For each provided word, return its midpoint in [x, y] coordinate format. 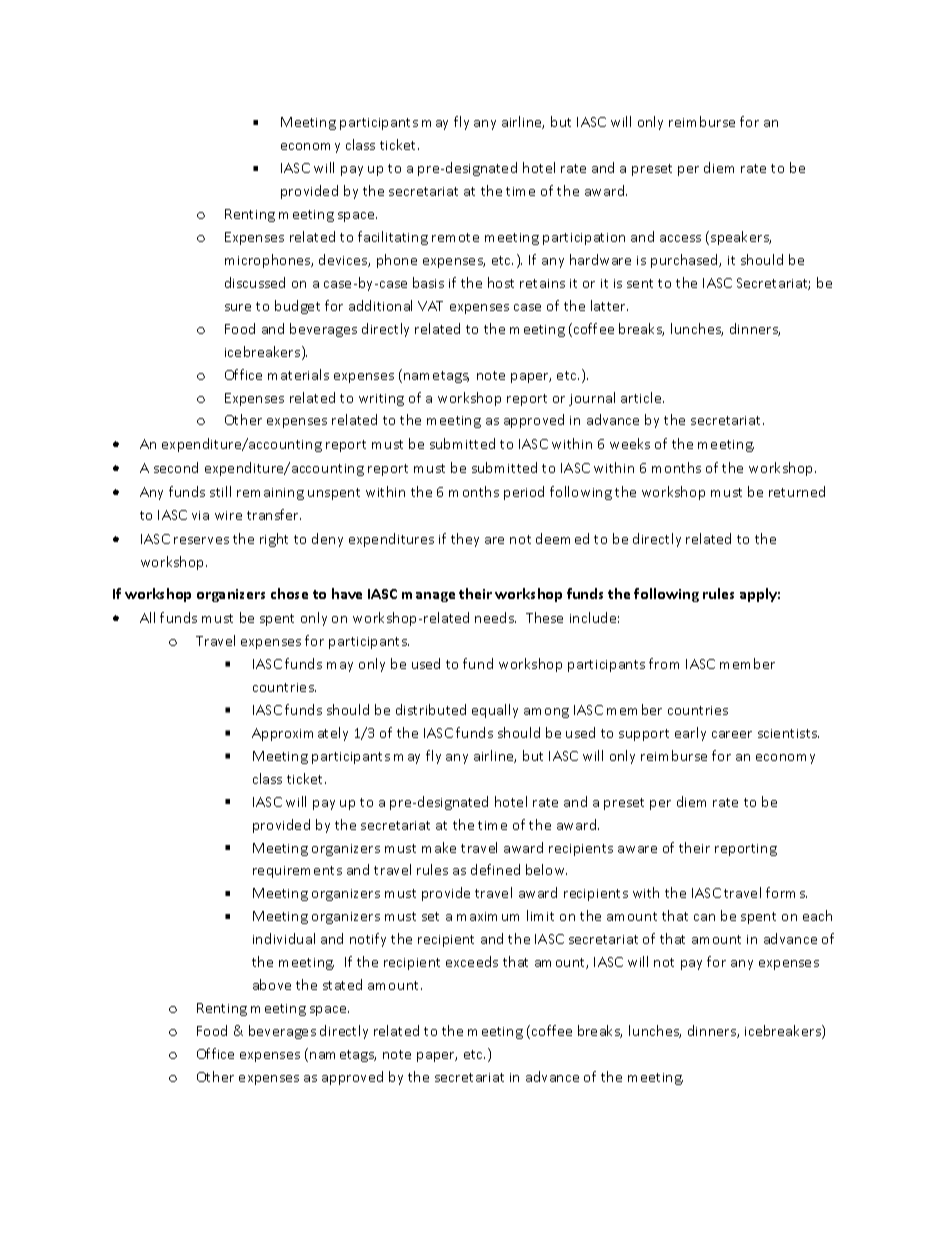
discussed [255, 282]
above [272, 984]
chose [289, 593]
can [704, 917]
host [501, 282]
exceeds [472, 961]
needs [495, 617]
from [664, 663]
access [680, 238]
